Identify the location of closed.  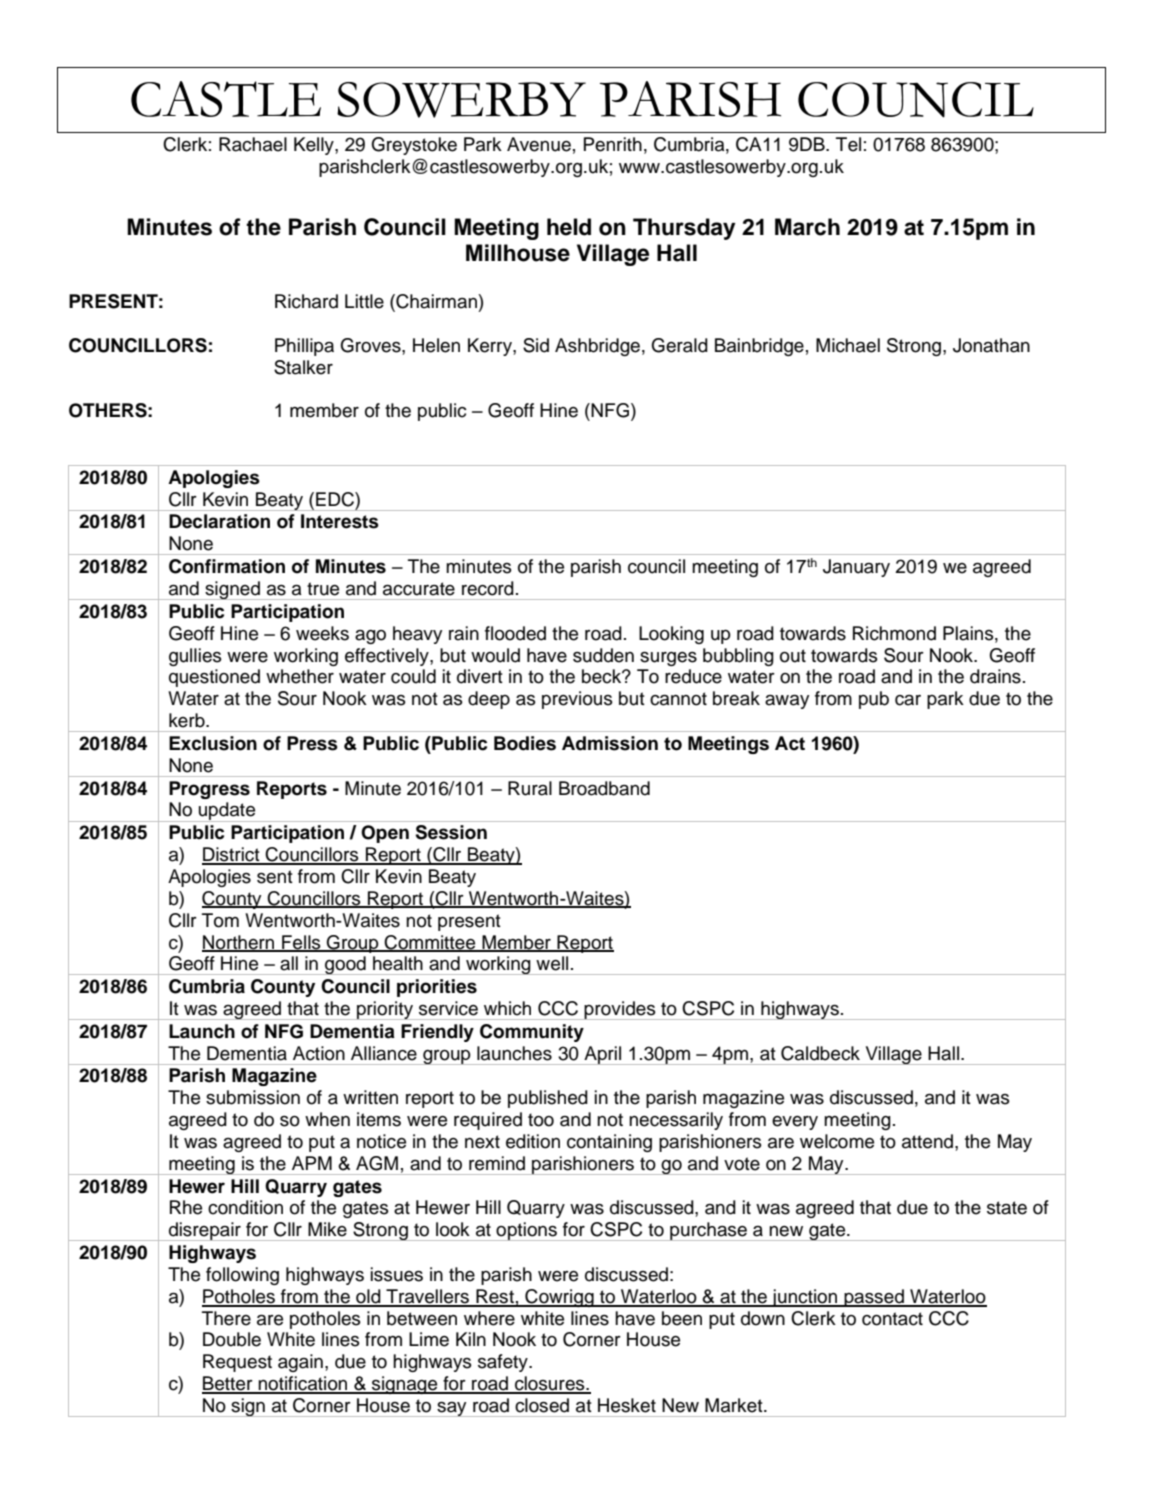
(542, 1405).
